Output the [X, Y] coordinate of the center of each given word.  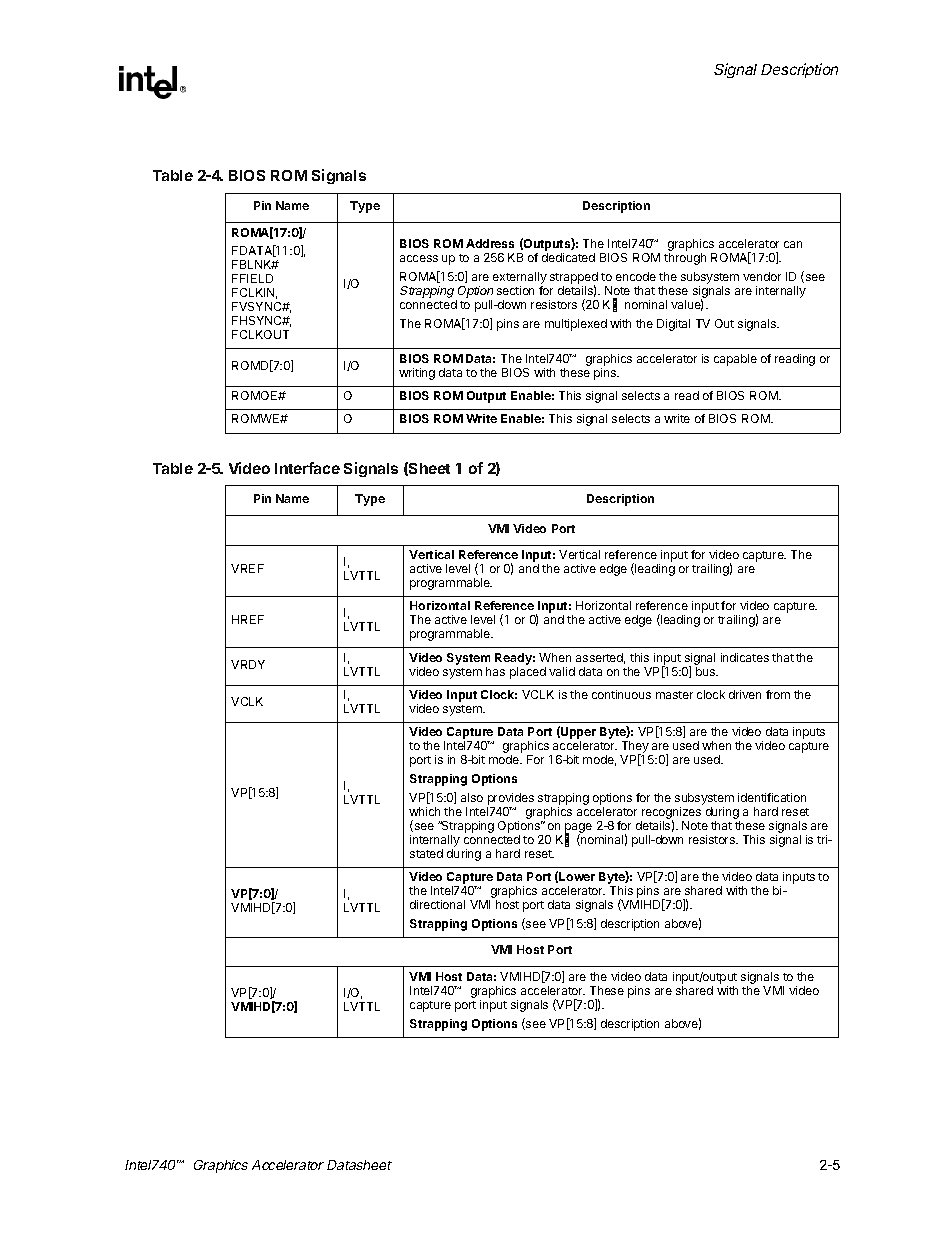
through [685, 259]
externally [520, 279]
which [424, 811]
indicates [745, 657]
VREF [247, 568]
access [419, 258]
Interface [307, 468]
